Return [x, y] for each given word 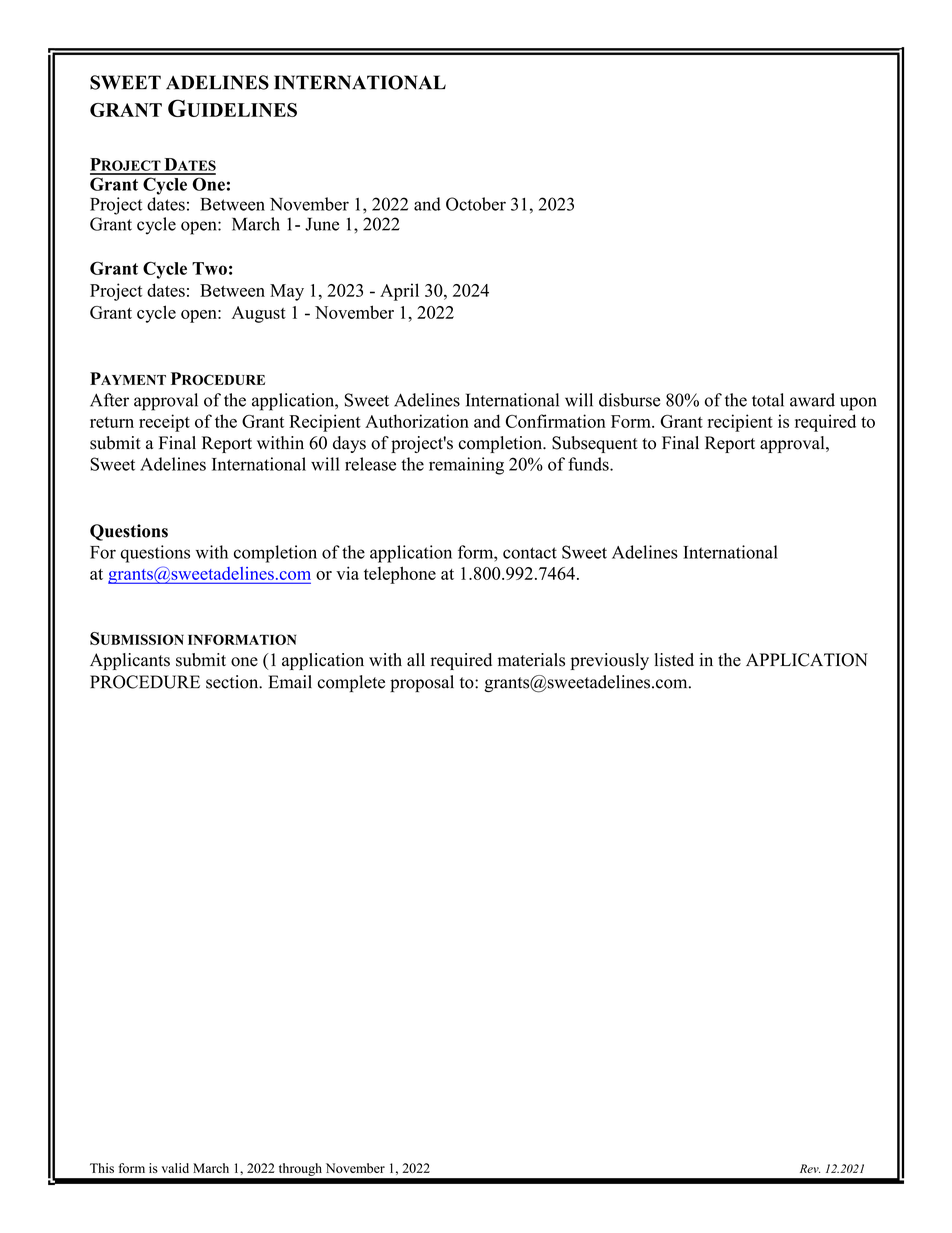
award [812, 400]
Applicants [130, 661]
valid [175, 1168]
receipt [164, 423]
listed [674, 660]
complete [351, 683]
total [768, 400]
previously [610, 661]
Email [290, 682]
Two [209, 268]
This [102, 1168]
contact [530, 553]
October [476, 204]
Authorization [417, 421]
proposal [422, 683]
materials [531, 660]
